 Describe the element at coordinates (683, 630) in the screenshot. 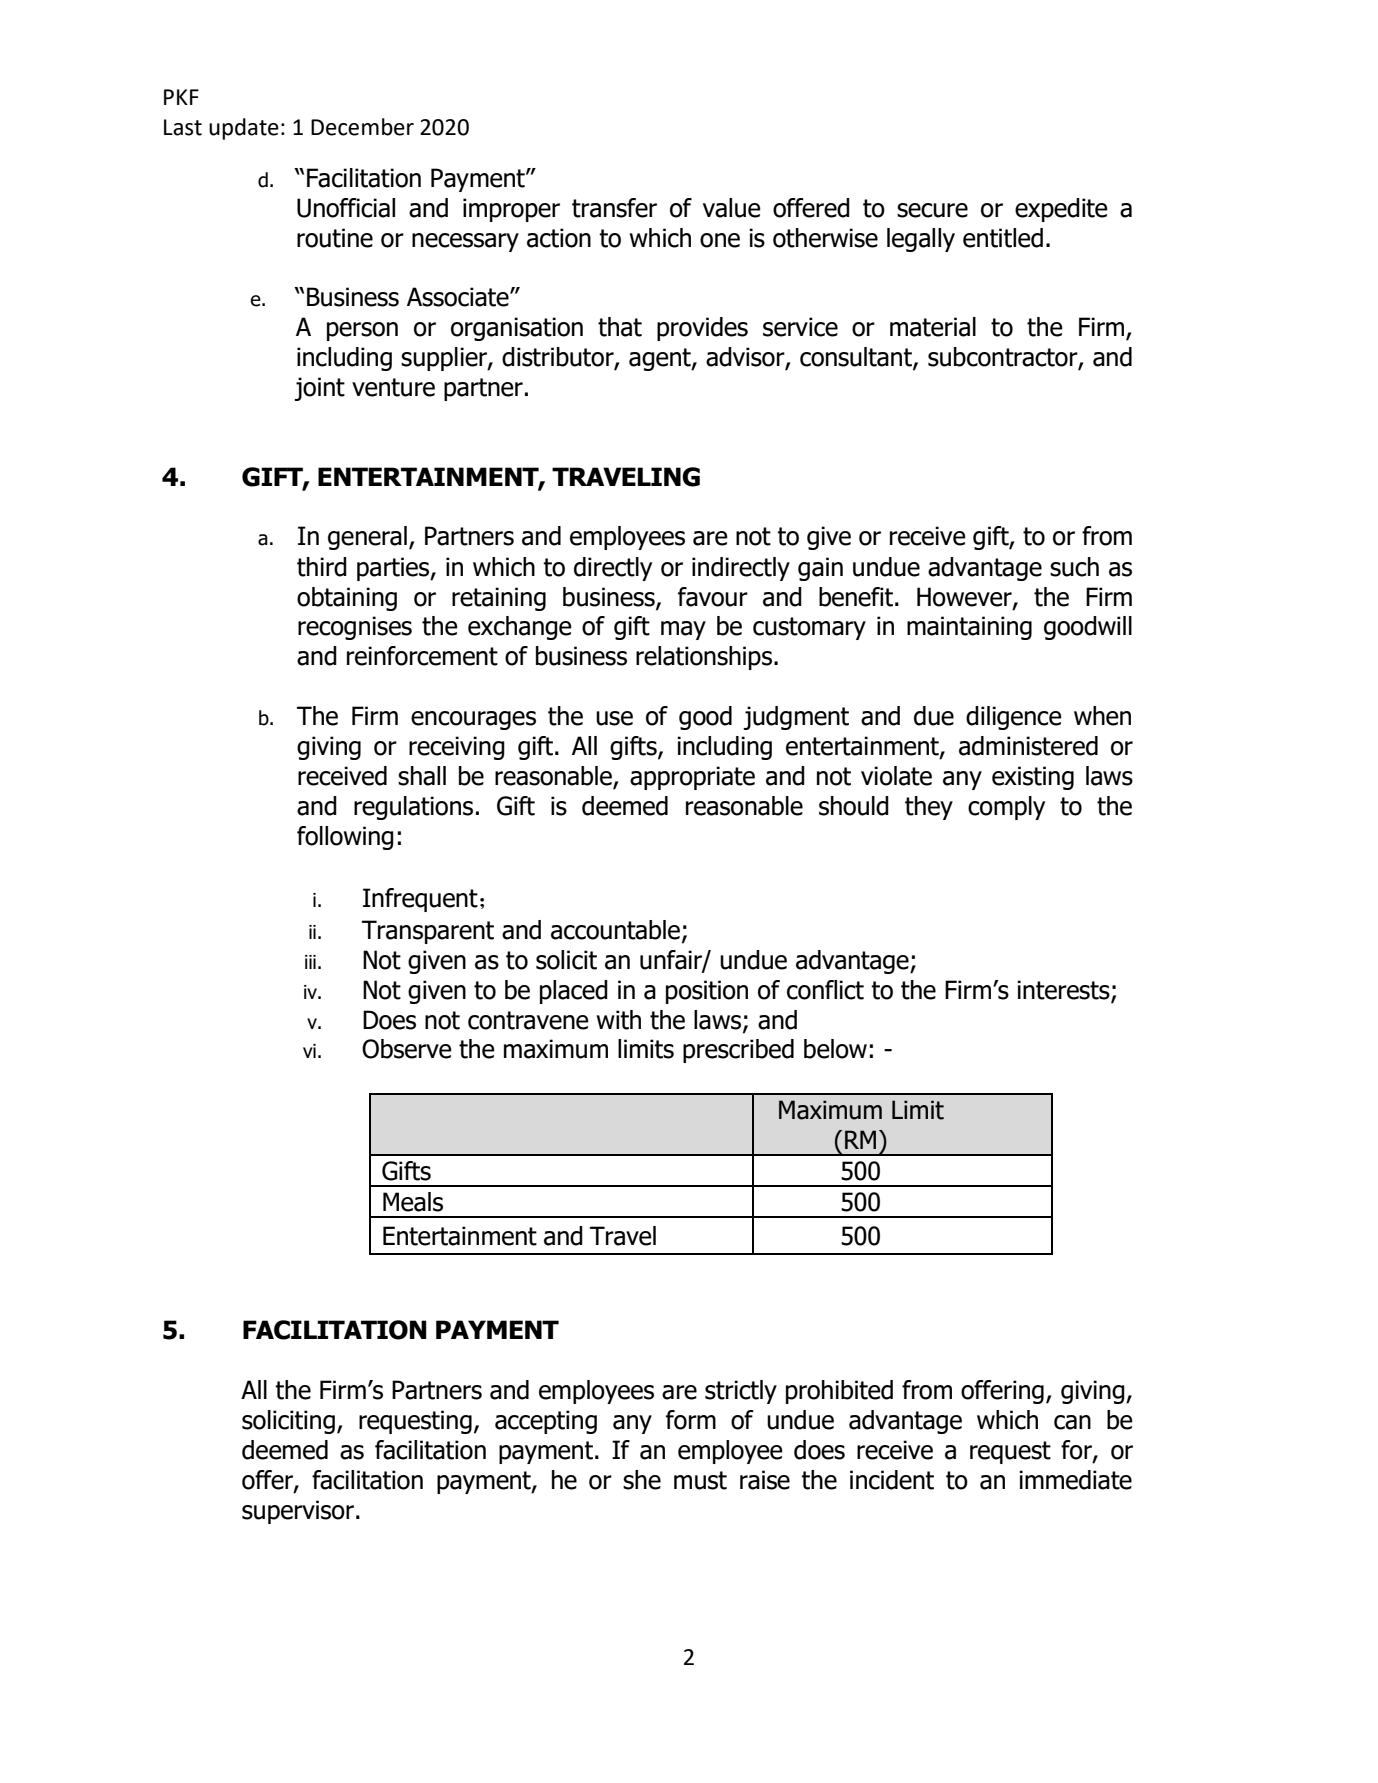

I see `may` at that location.
